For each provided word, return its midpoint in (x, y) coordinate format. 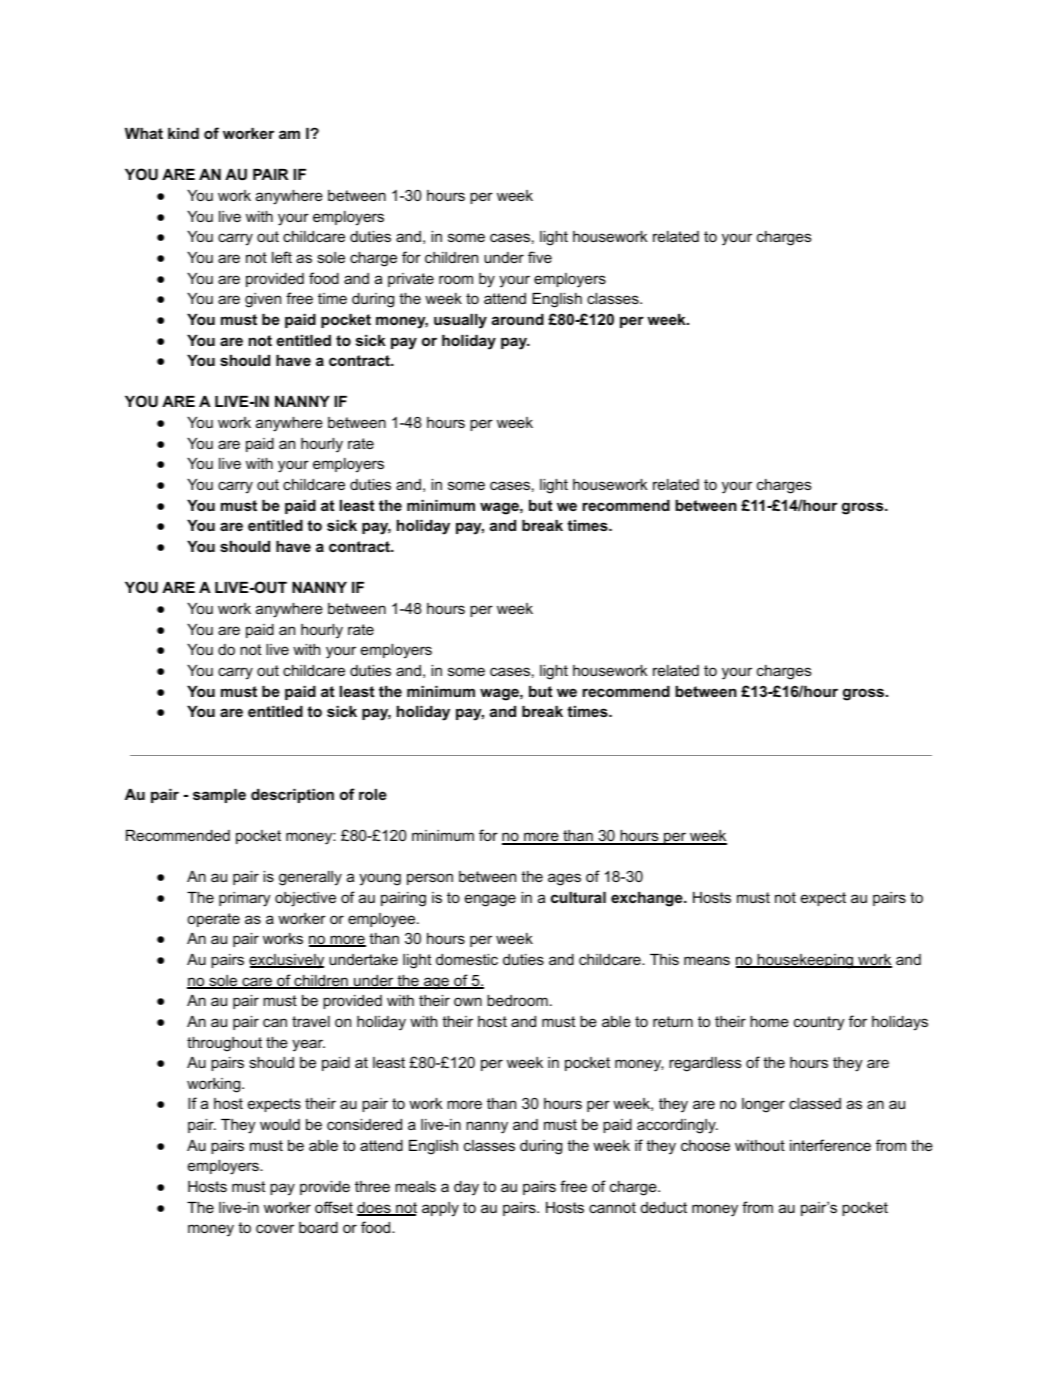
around (518, 319)
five (540, 257)
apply (440, 1209)
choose (705, 1145)
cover (275, 1228)
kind (183, 133)
